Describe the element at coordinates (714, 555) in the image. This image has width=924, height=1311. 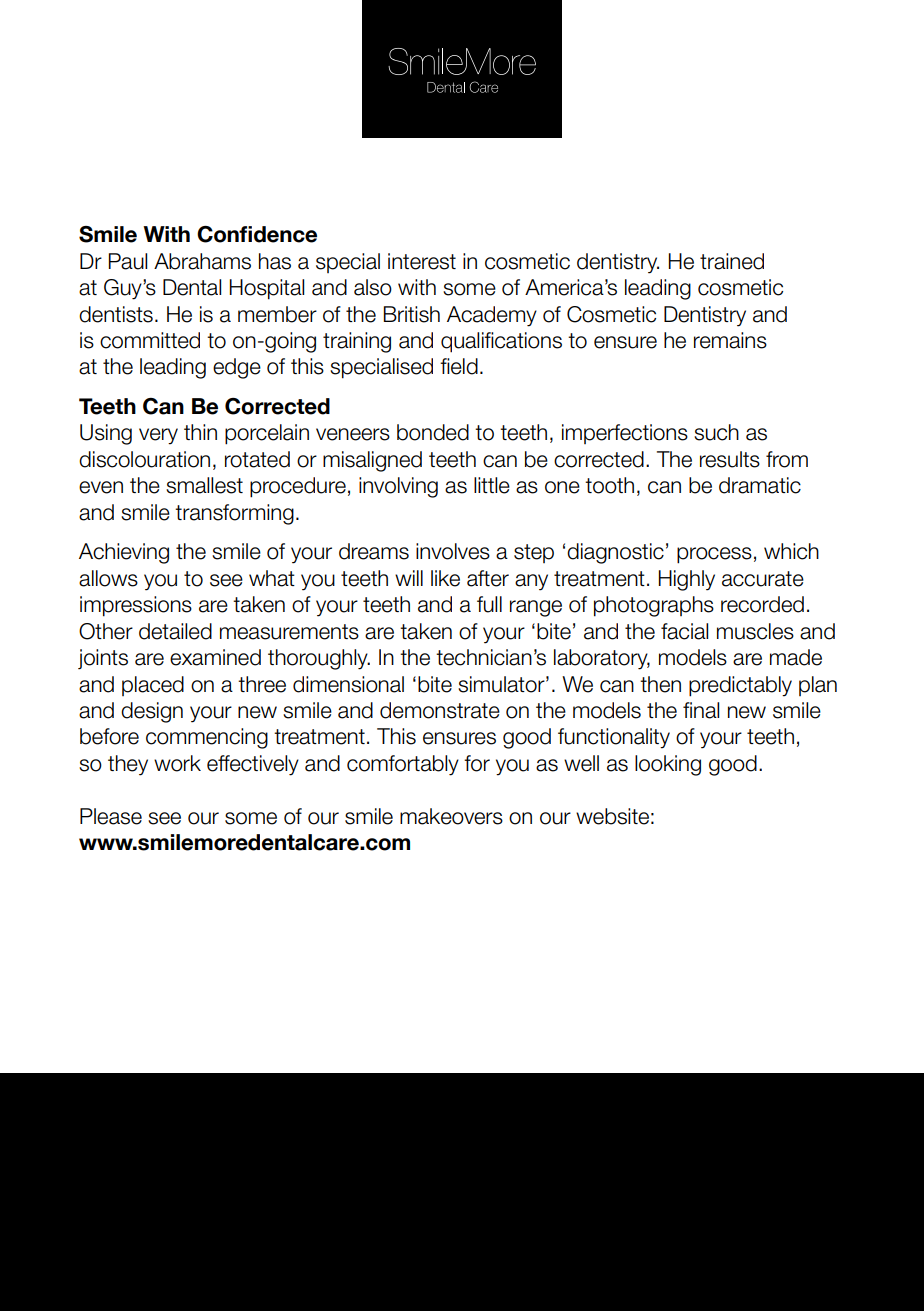
I see `process` at that location.
